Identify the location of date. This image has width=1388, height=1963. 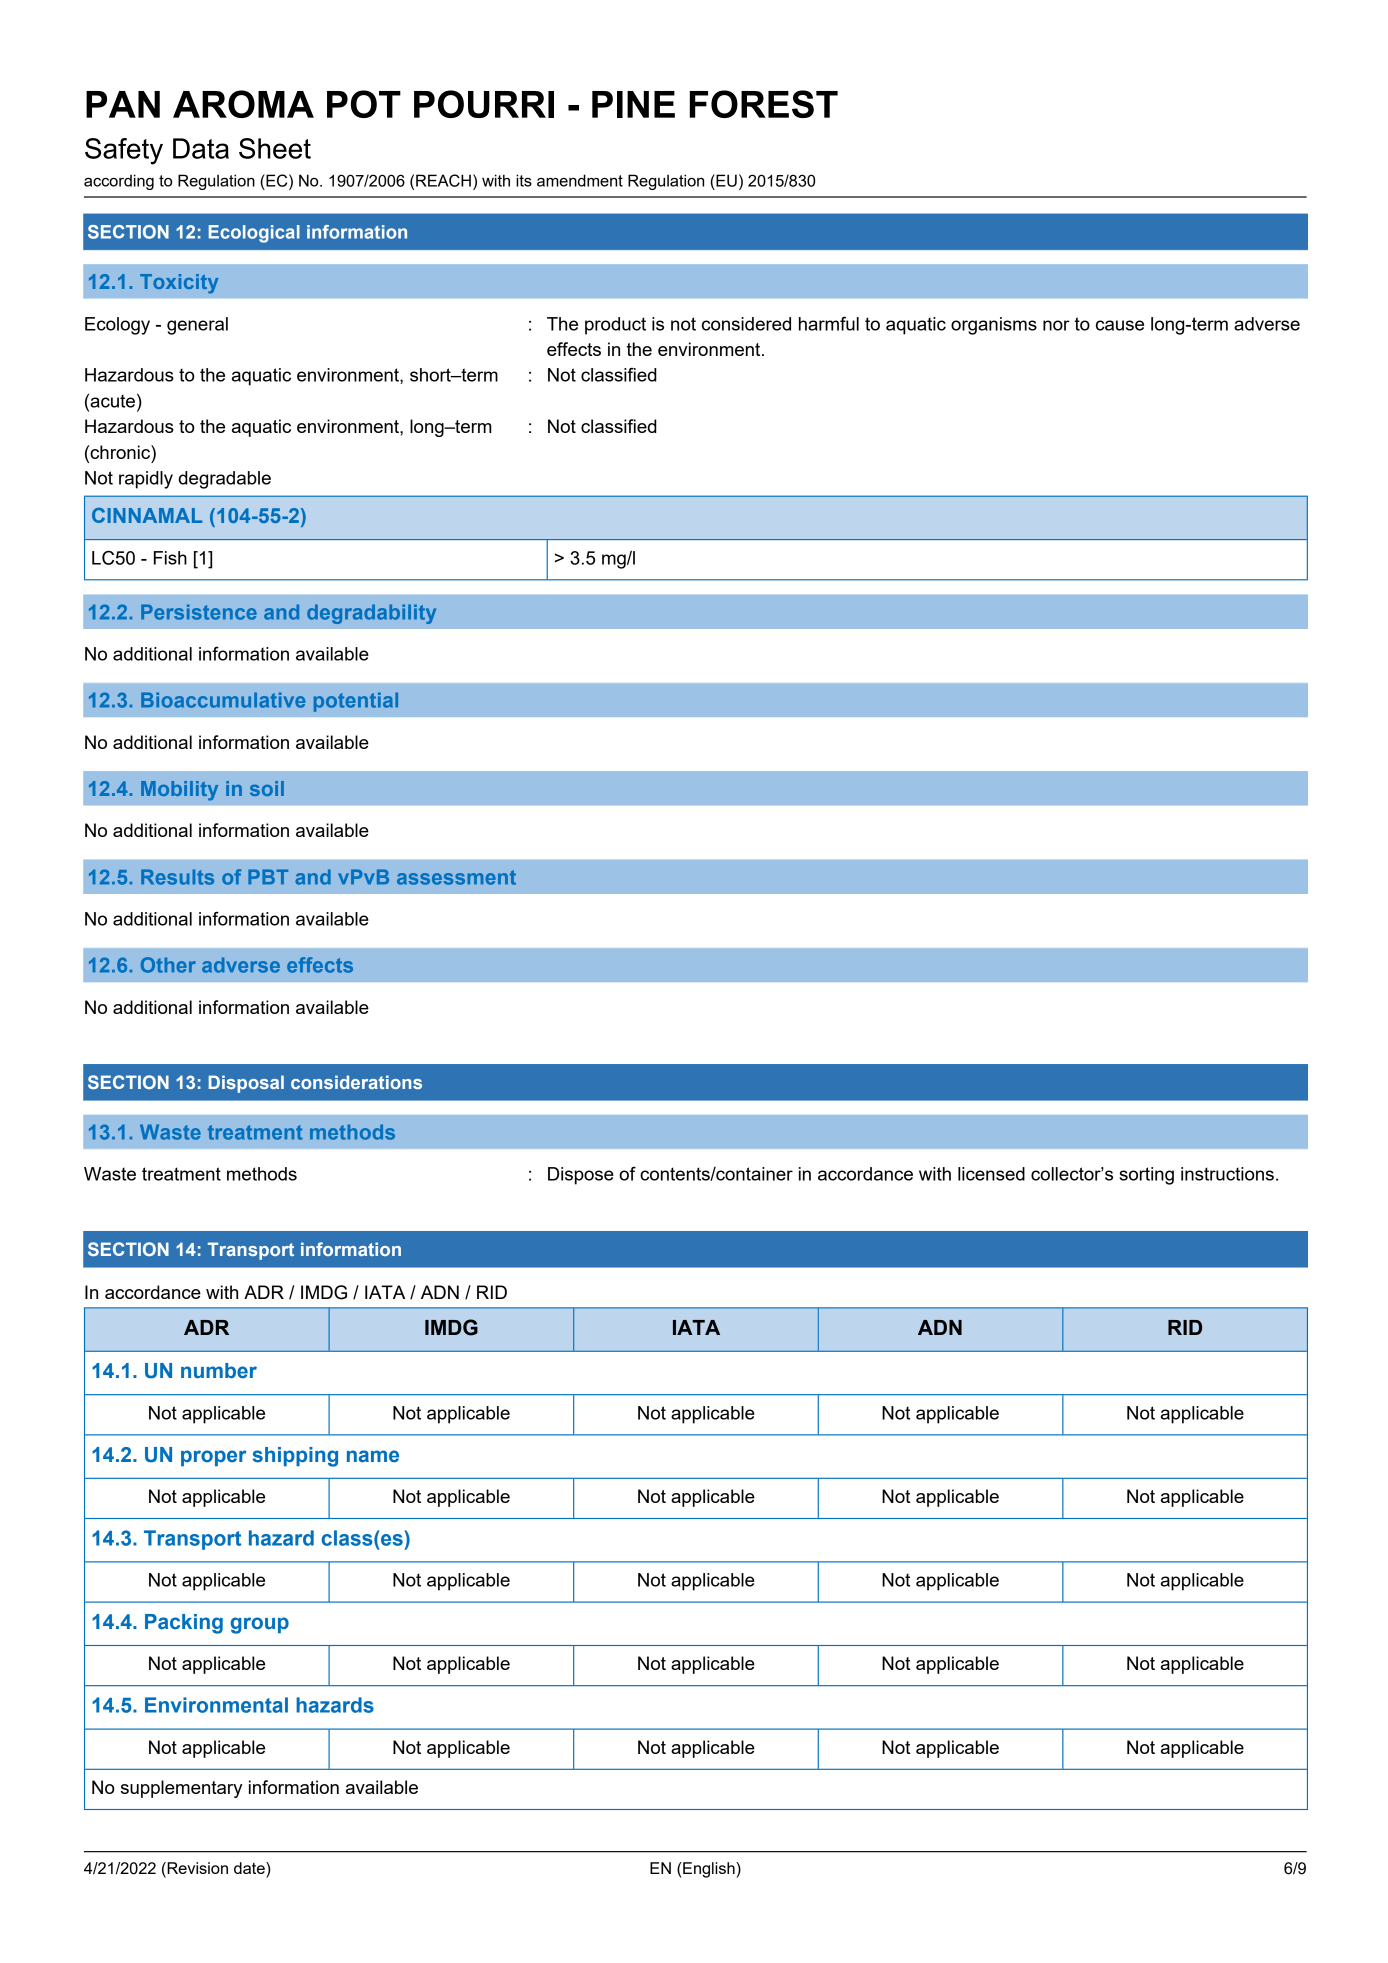
(250, 1868).
